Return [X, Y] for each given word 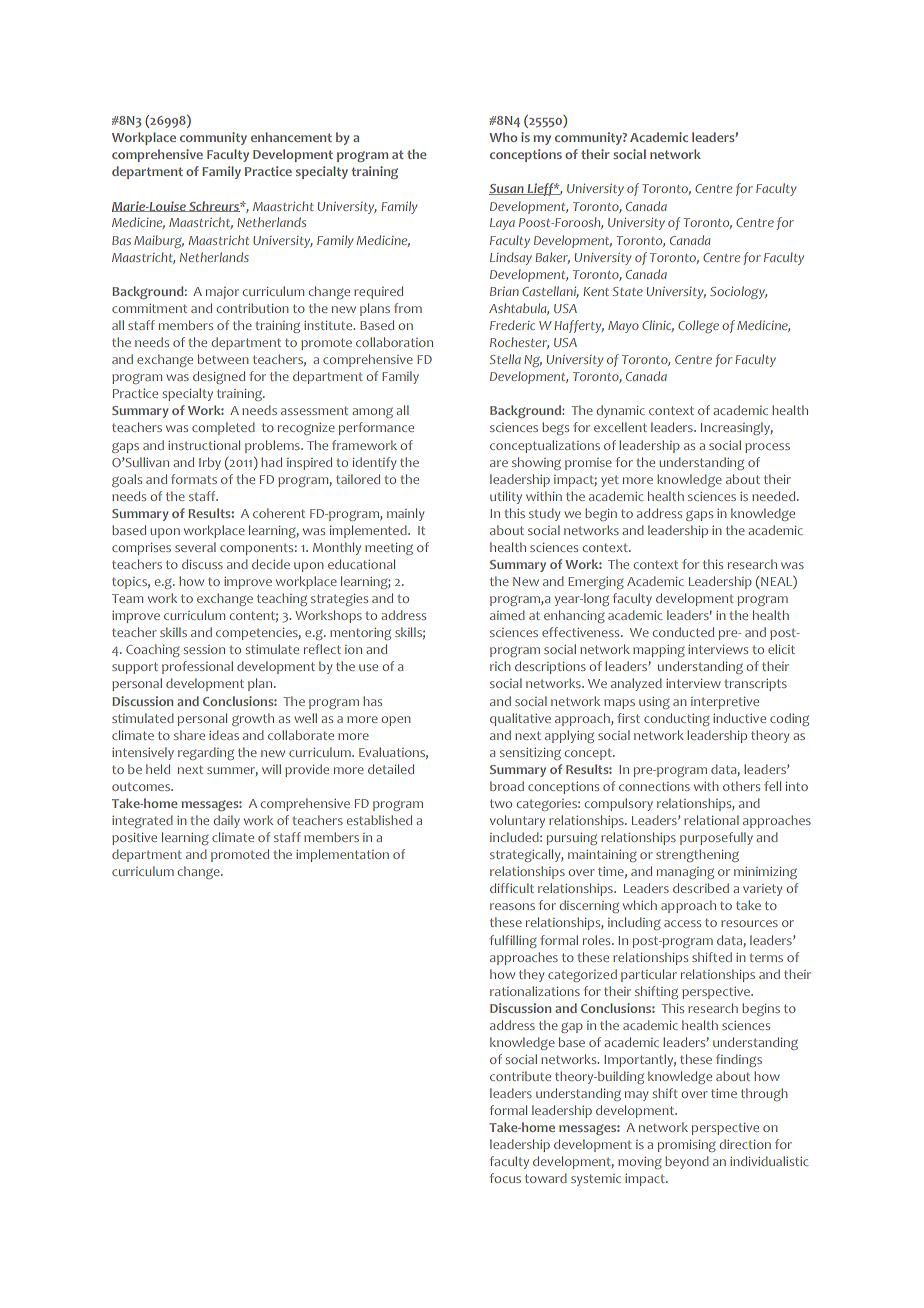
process [767, 448]
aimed [507, 615]
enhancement [291, 137]
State [628, 291]
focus [505, 1178]
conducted [683, 632]
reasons [512, 906]
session [204, 649]
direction [745, 1144]
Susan [507, 189]
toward [546, 1178]
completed [223, 428]
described [701, 888]
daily [227, 821]
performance [376, 428]
